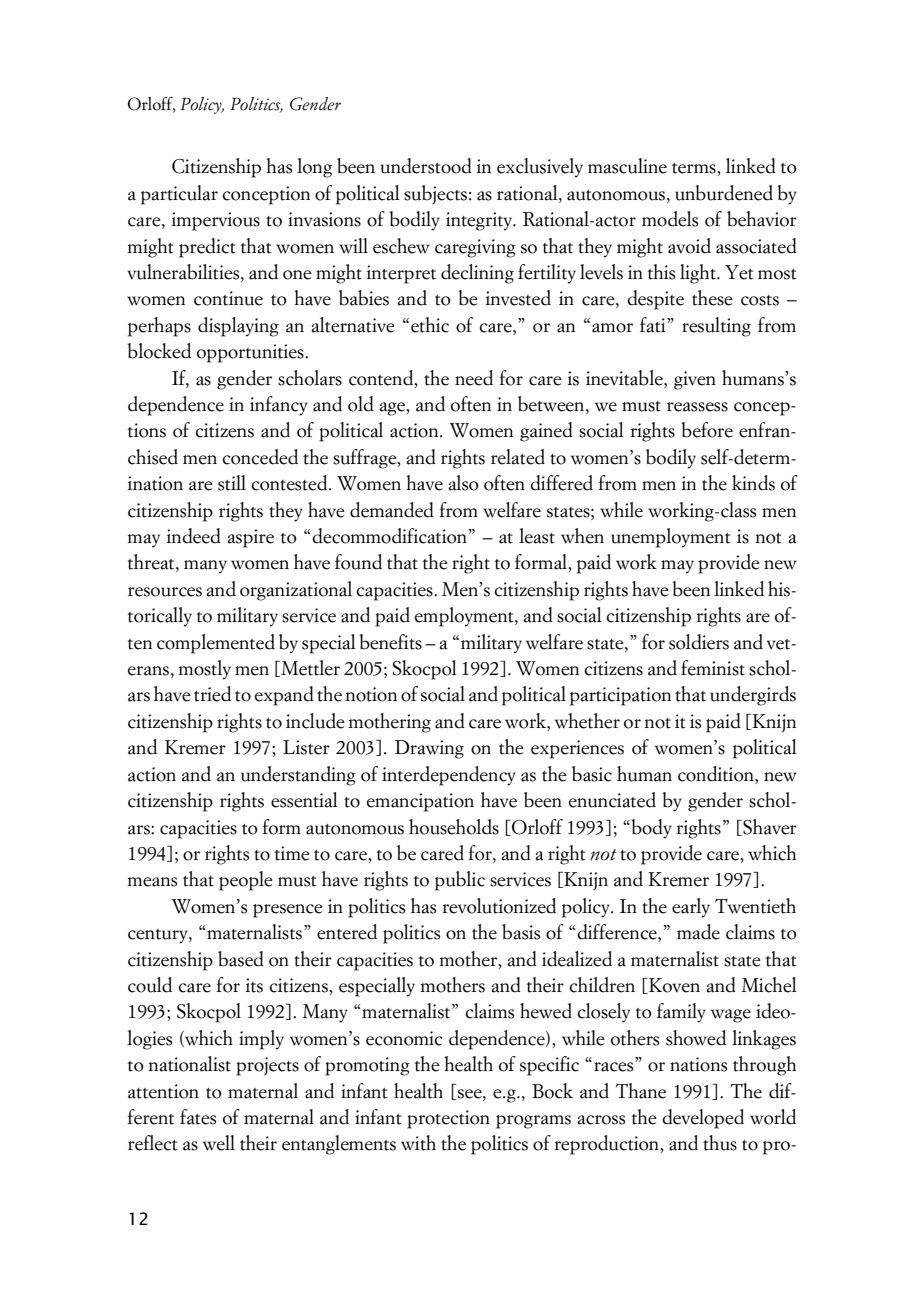 The height and width of the screenshot is (1308, 924). What do you see at coordinates (304, 800) in the screenshot?
I see `essential` at bounding box center [304, 800].
